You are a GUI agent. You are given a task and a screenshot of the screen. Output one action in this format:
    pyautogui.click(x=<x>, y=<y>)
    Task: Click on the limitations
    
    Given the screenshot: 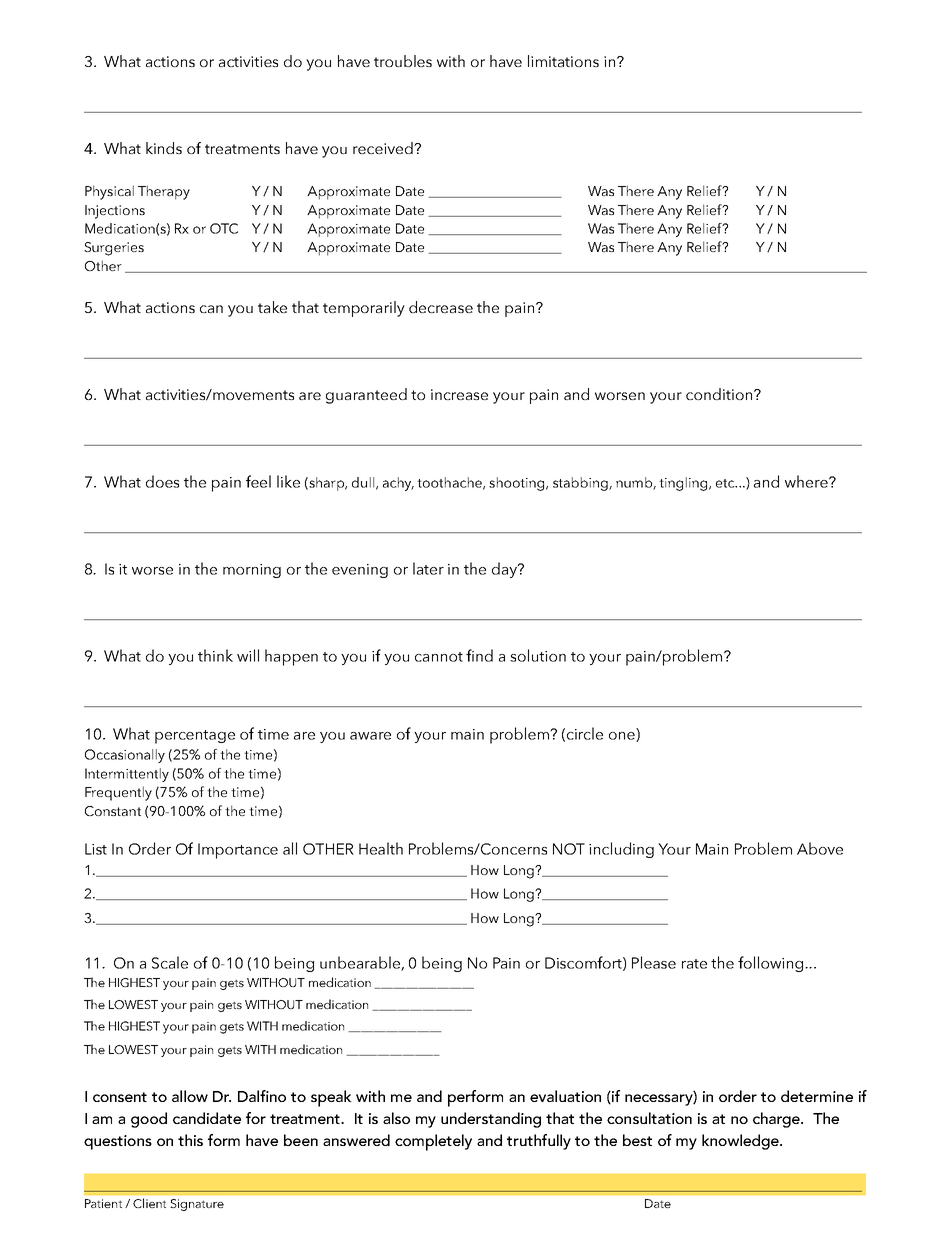 What is the action you would take?
    pyautogui.click(x=563, y=61)
